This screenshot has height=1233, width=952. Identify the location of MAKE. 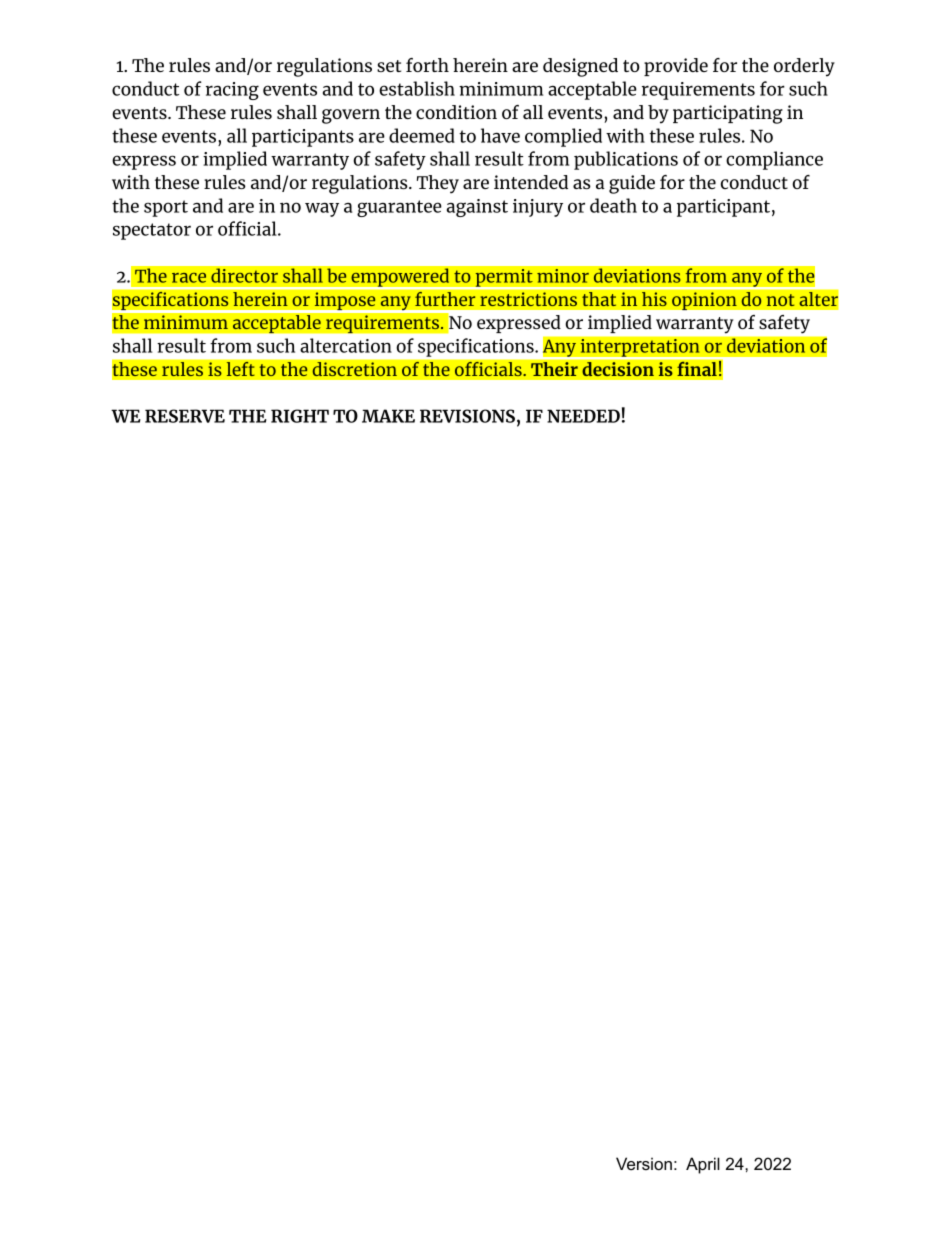
(388, 416).
